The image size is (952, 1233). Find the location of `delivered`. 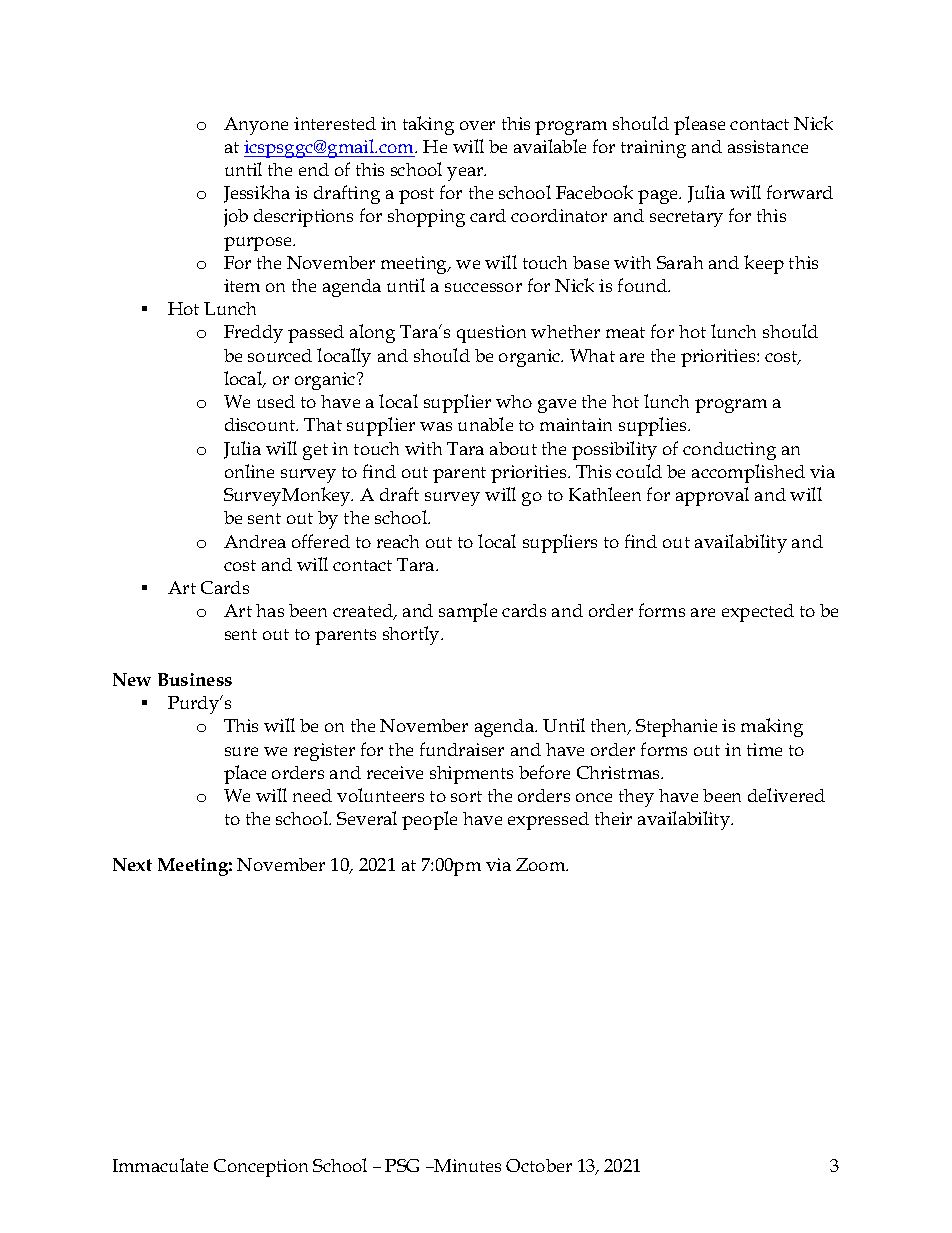

delivered is located at coordinates (786, 795).
